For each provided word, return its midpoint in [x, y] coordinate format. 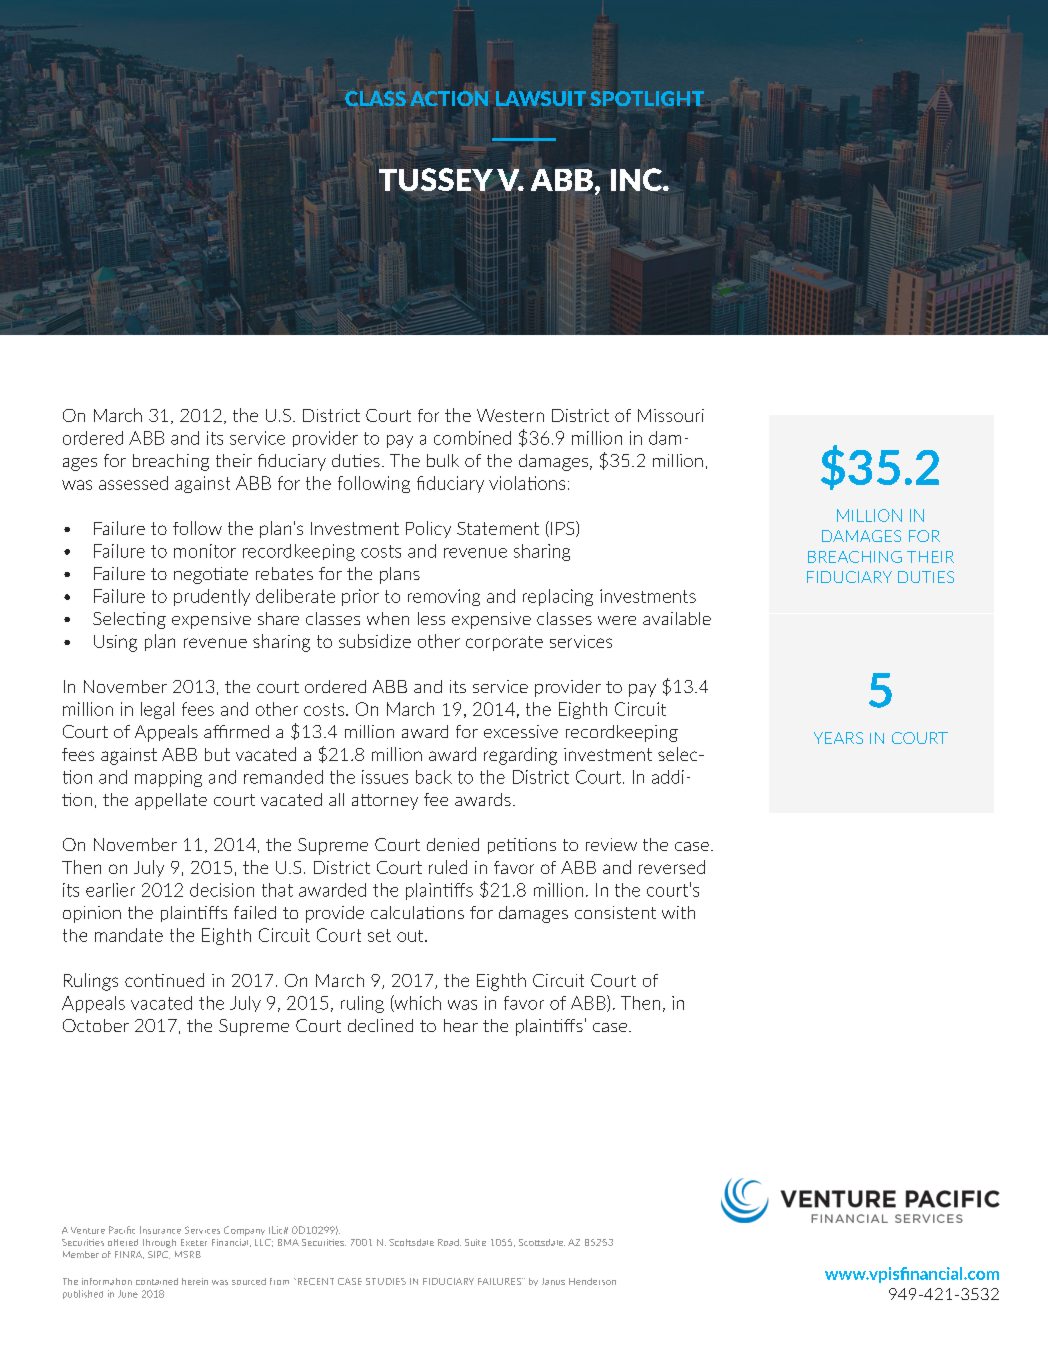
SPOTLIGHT [647, 98]
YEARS [838, 738]
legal [157, 710]
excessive [521, 731]
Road [449, 1242]
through [159, 1243]
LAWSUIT [541, 98]
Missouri [671, 415]
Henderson [592, 1281]
